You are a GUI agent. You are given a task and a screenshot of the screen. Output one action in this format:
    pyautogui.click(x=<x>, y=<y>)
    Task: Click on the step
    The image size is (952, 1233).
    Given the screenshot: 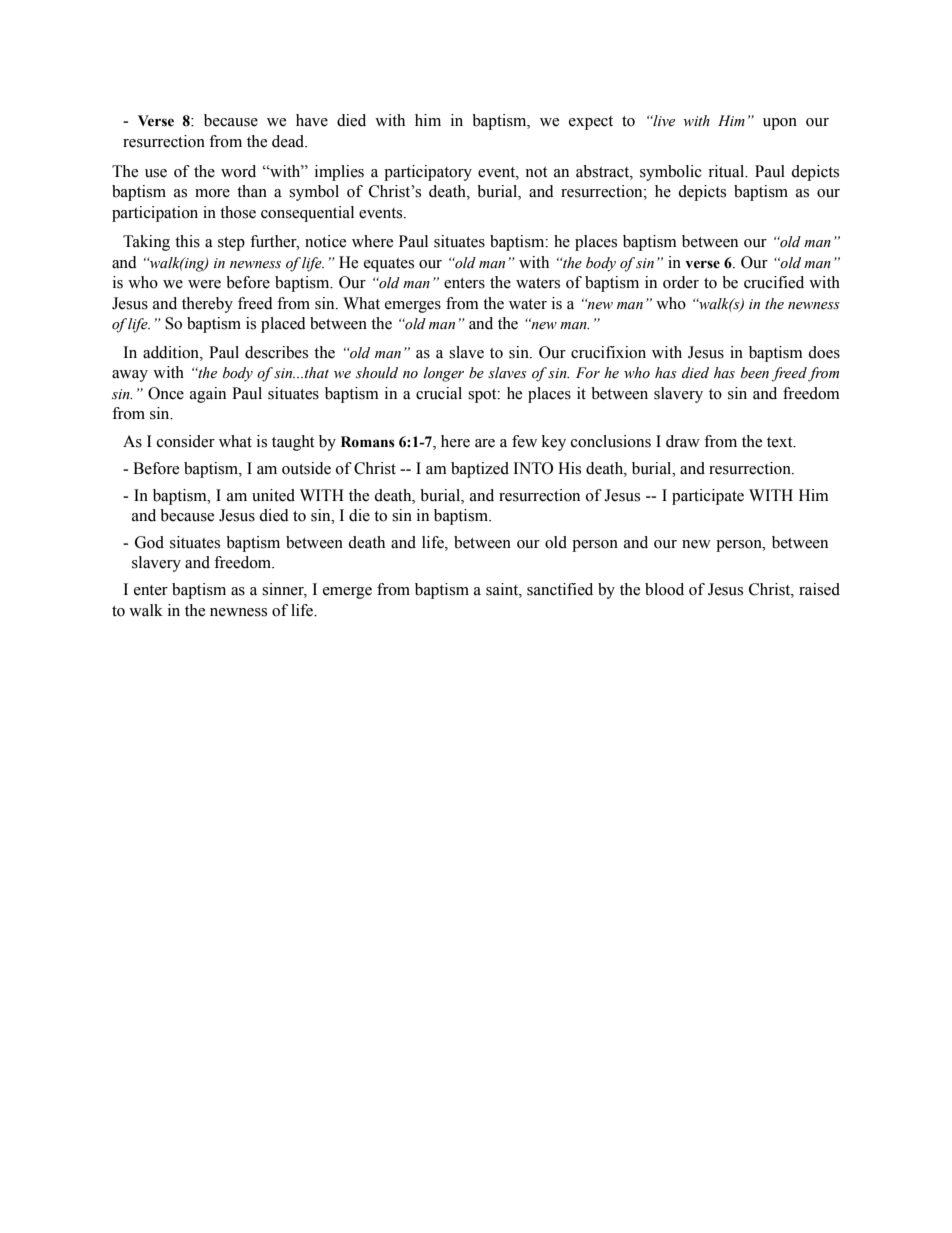 What is the action you would take?
    pyautogui.click(x=231, y=244)
